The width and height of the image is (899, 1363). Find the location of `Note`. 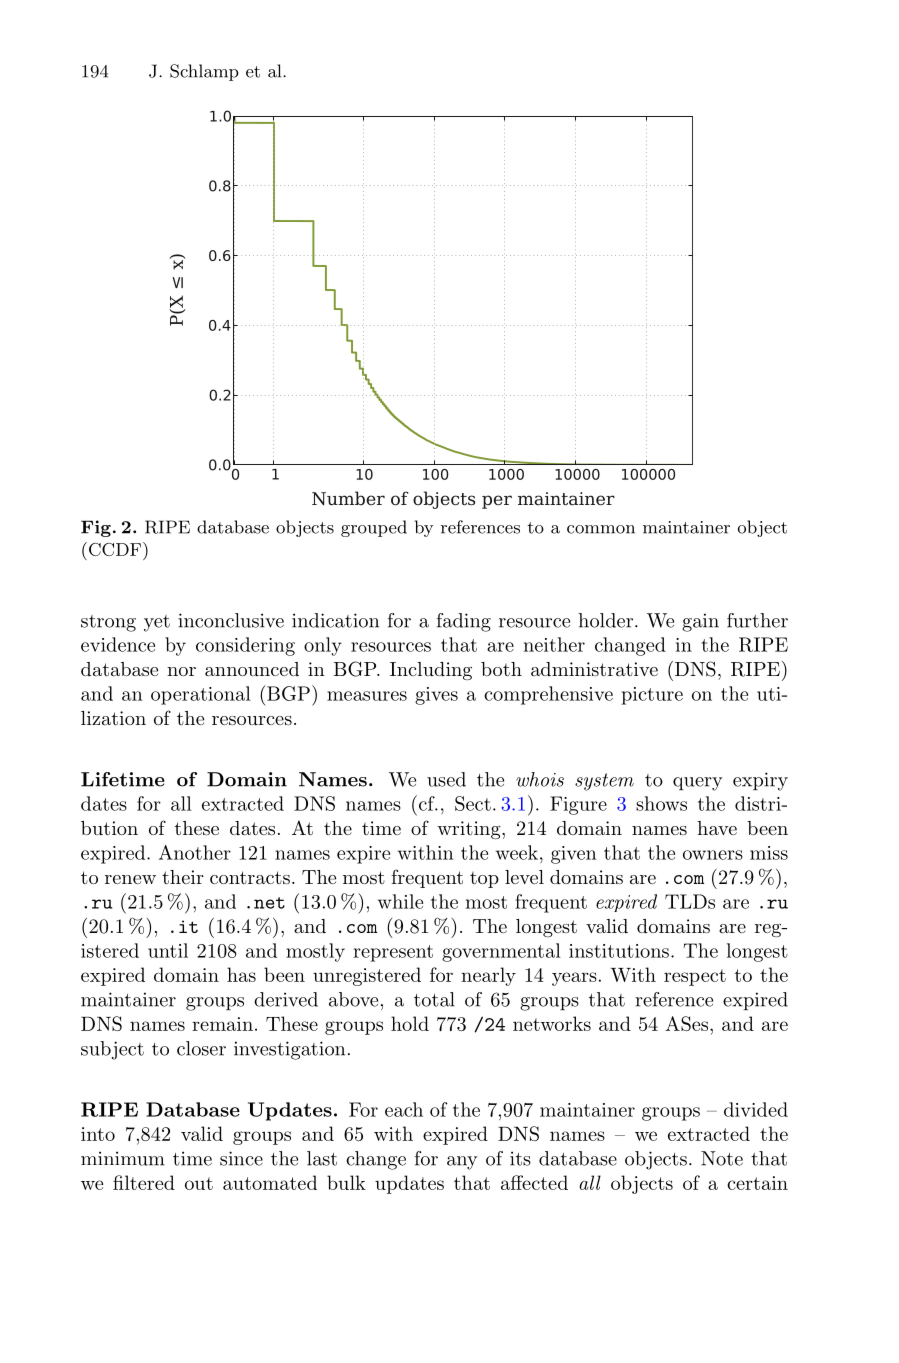

Note is located at coordinates (722, 1158).
